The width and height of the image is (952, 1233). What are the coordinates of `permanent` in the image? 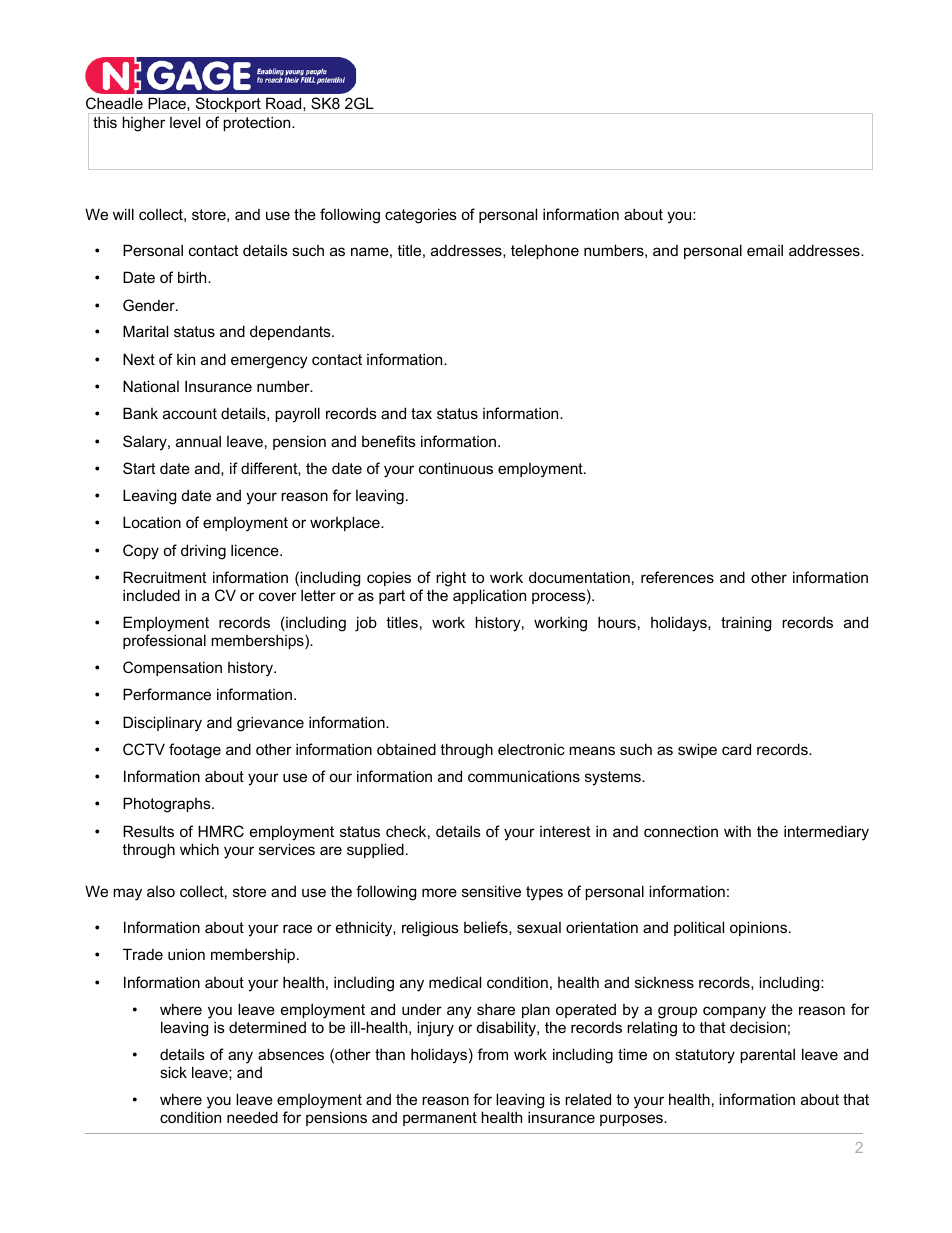 It's located at (440, 1119).
